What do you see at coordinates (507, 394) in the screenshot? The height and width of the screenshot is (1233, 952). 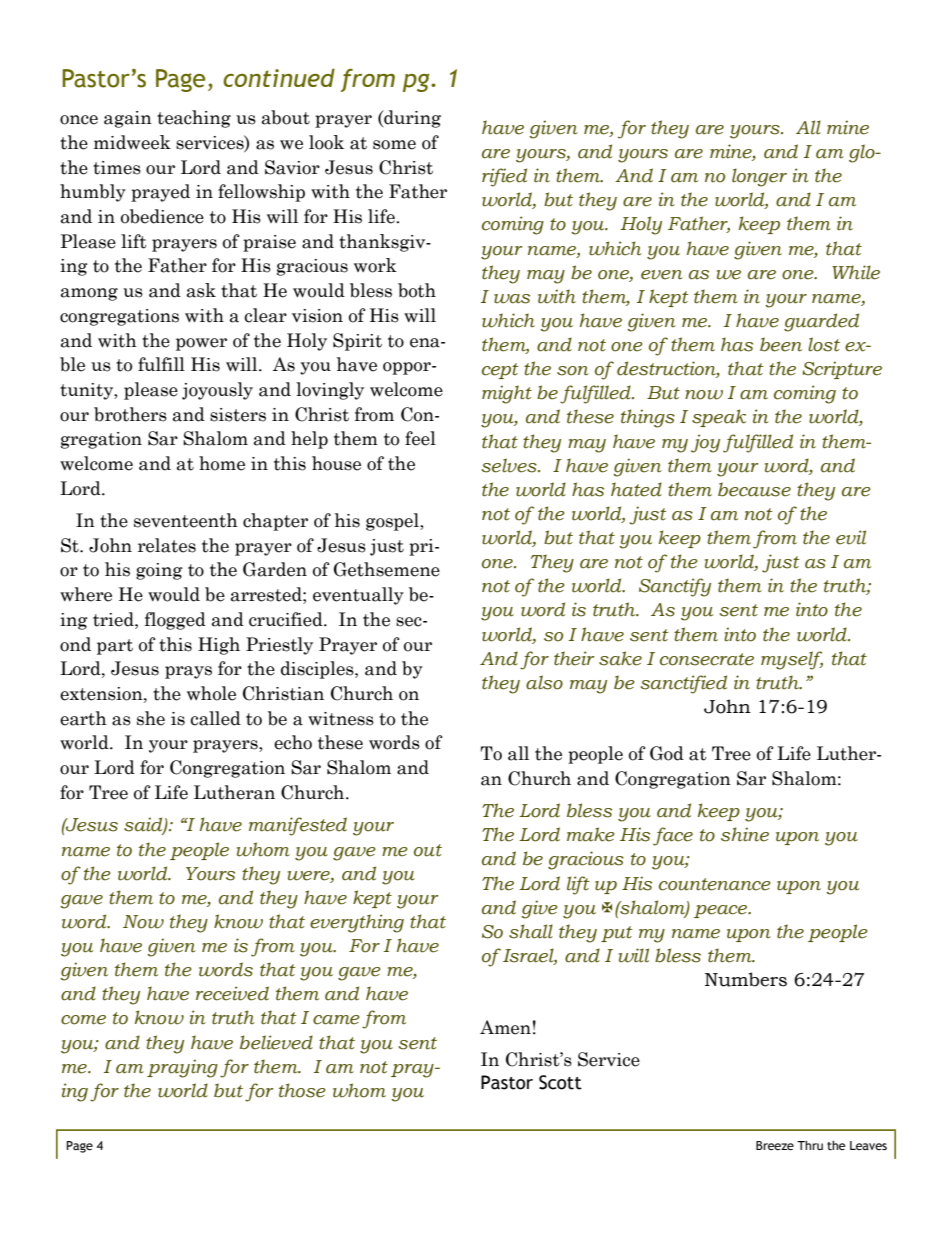 I see `might` at bounding box center [507, 394].
